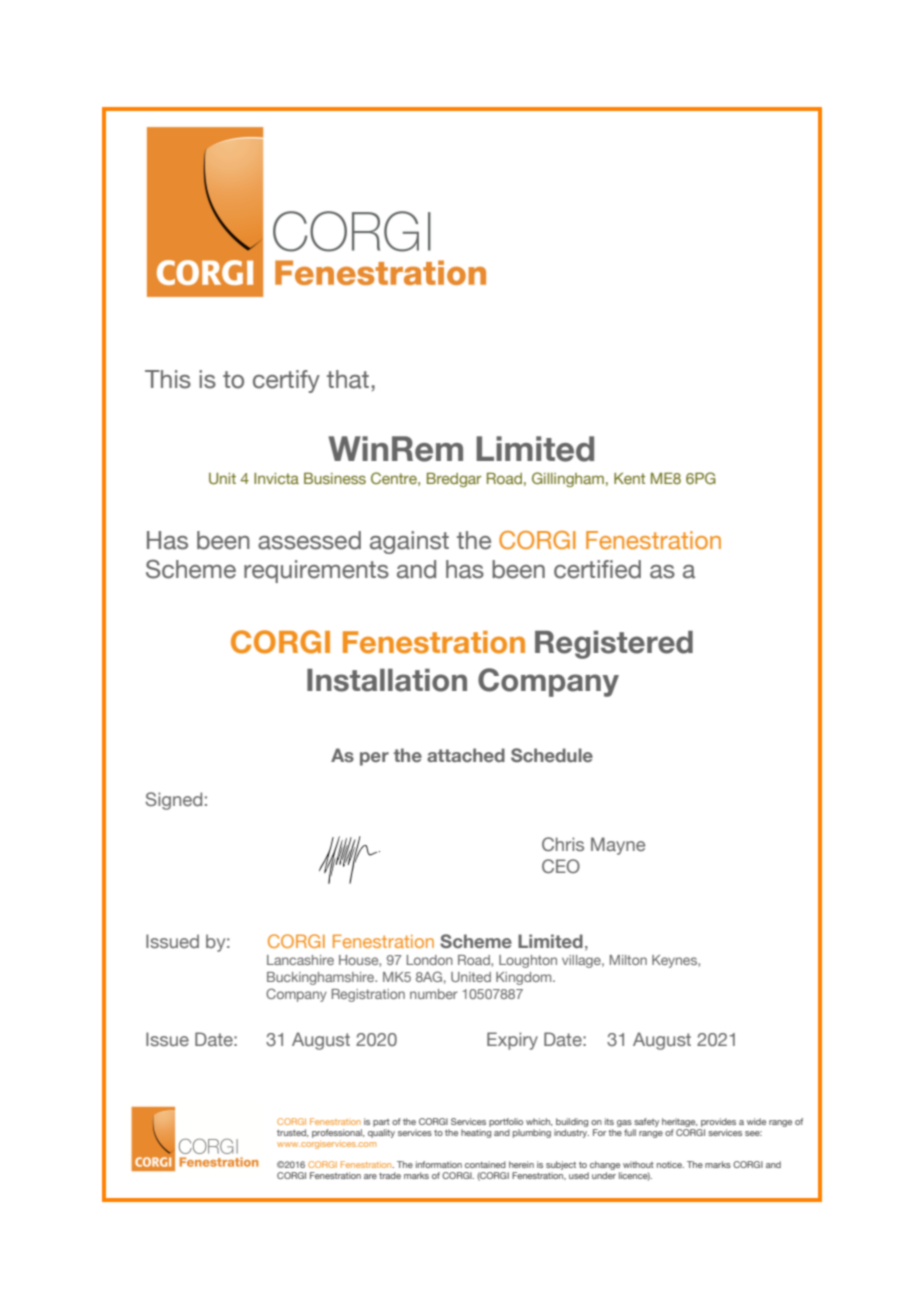  Describe the element at coordinates (286, 381) in the screenshot. I see `certify` at that location.
